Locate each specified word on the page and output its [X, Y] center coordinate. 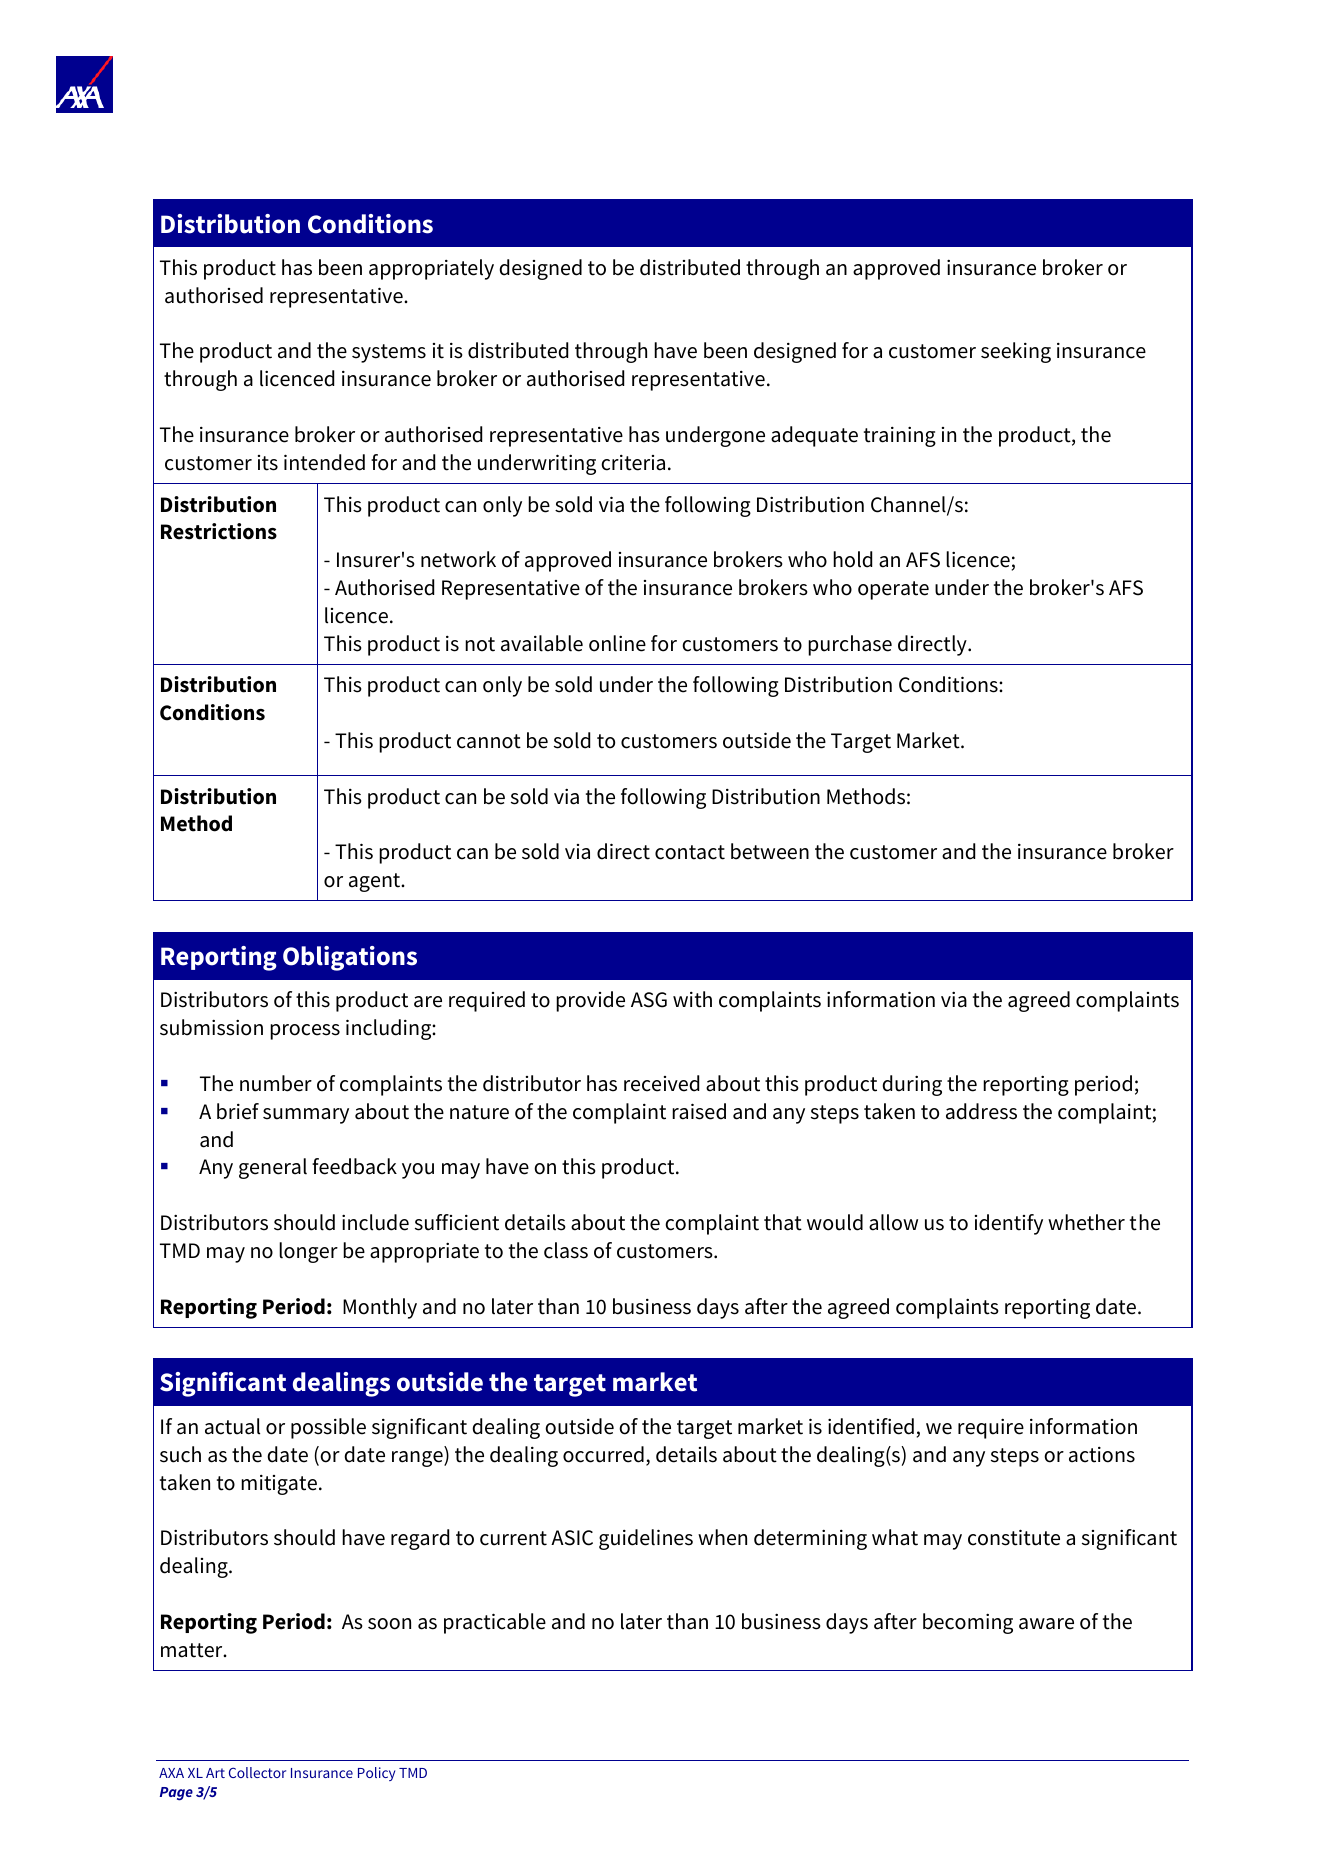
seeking [1016, 352]
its [268, 463]
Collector [257, 1772]
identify [1009, 1224]
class [566, 1250]
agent [376, 882]
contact [690, 852]
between [770, 851]
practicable [495, 1623]
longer [308, 1252]
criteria [633, 463]
